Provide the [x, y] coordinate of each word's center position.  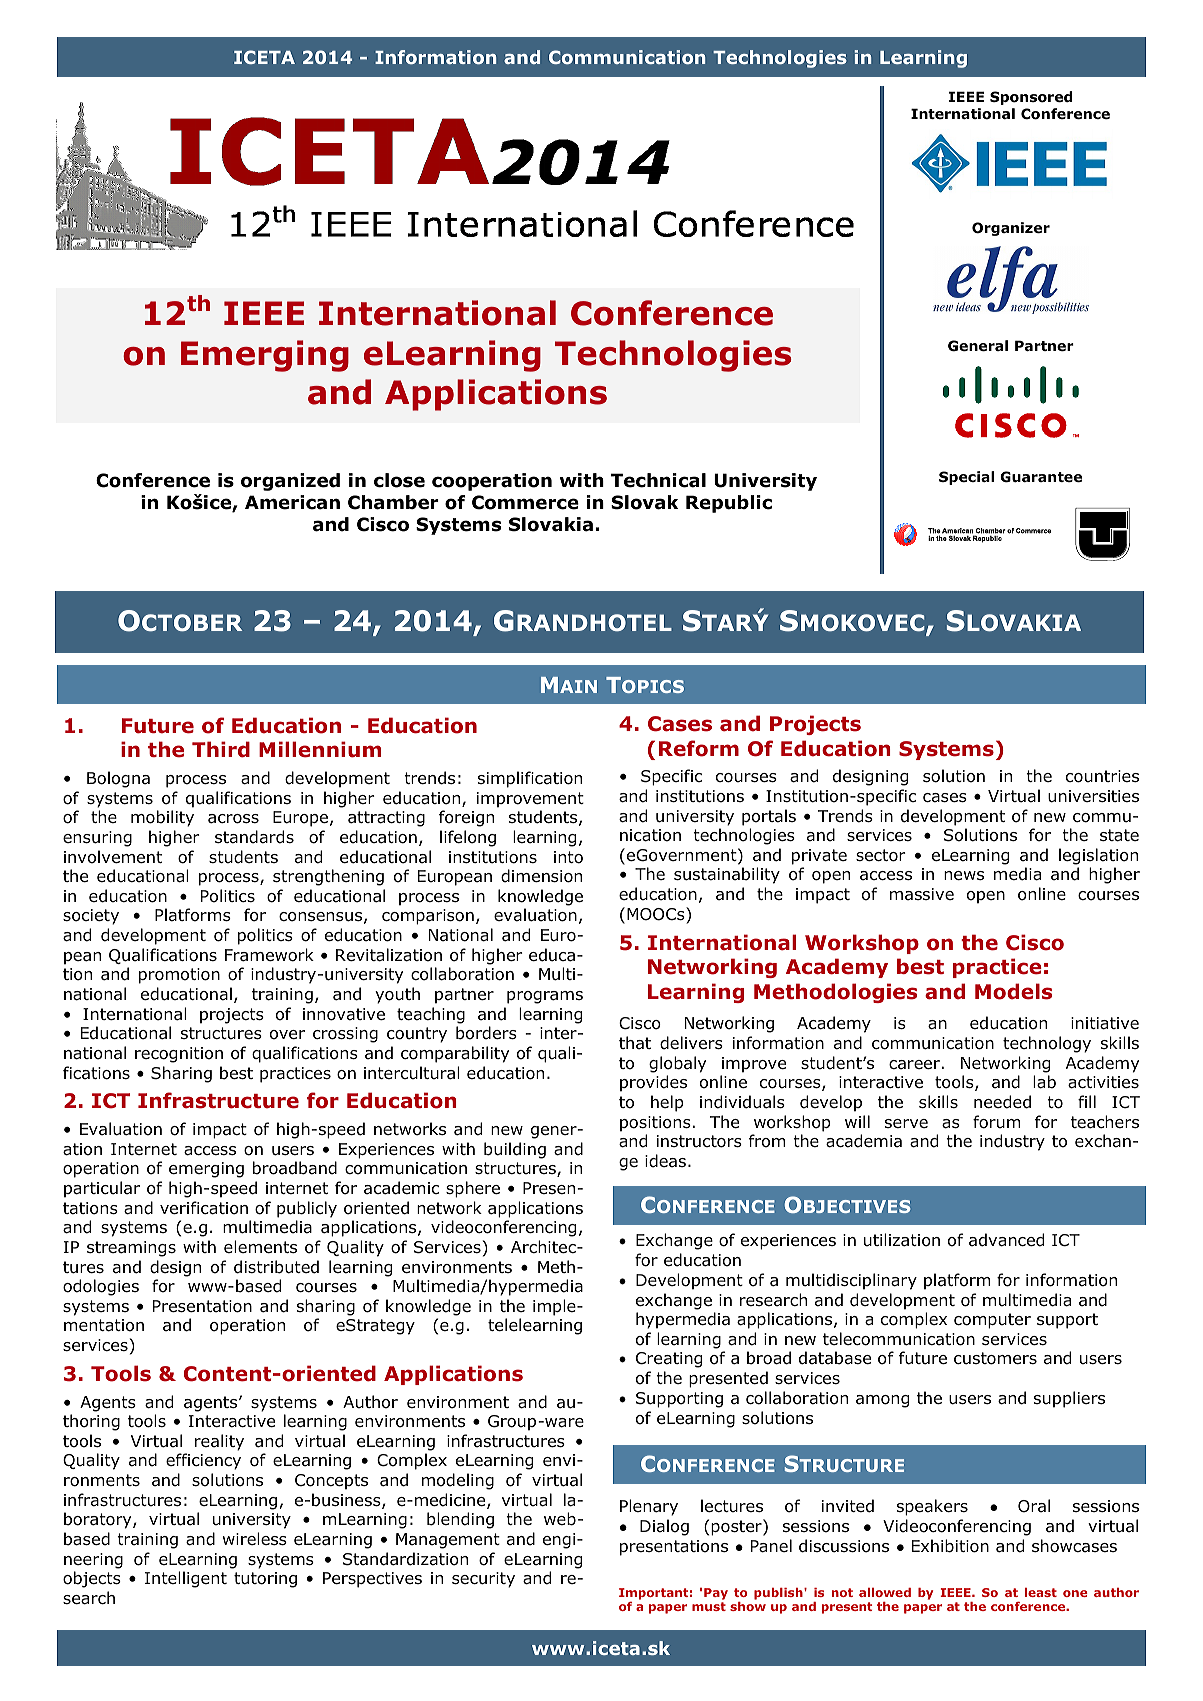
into [568, 857]
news [964, 875]
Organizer [1011, 229]
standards [254, 837]
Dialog [664, 1527]
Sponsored [1031, 98]
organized [290, 482]
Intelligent [186, 1579]
